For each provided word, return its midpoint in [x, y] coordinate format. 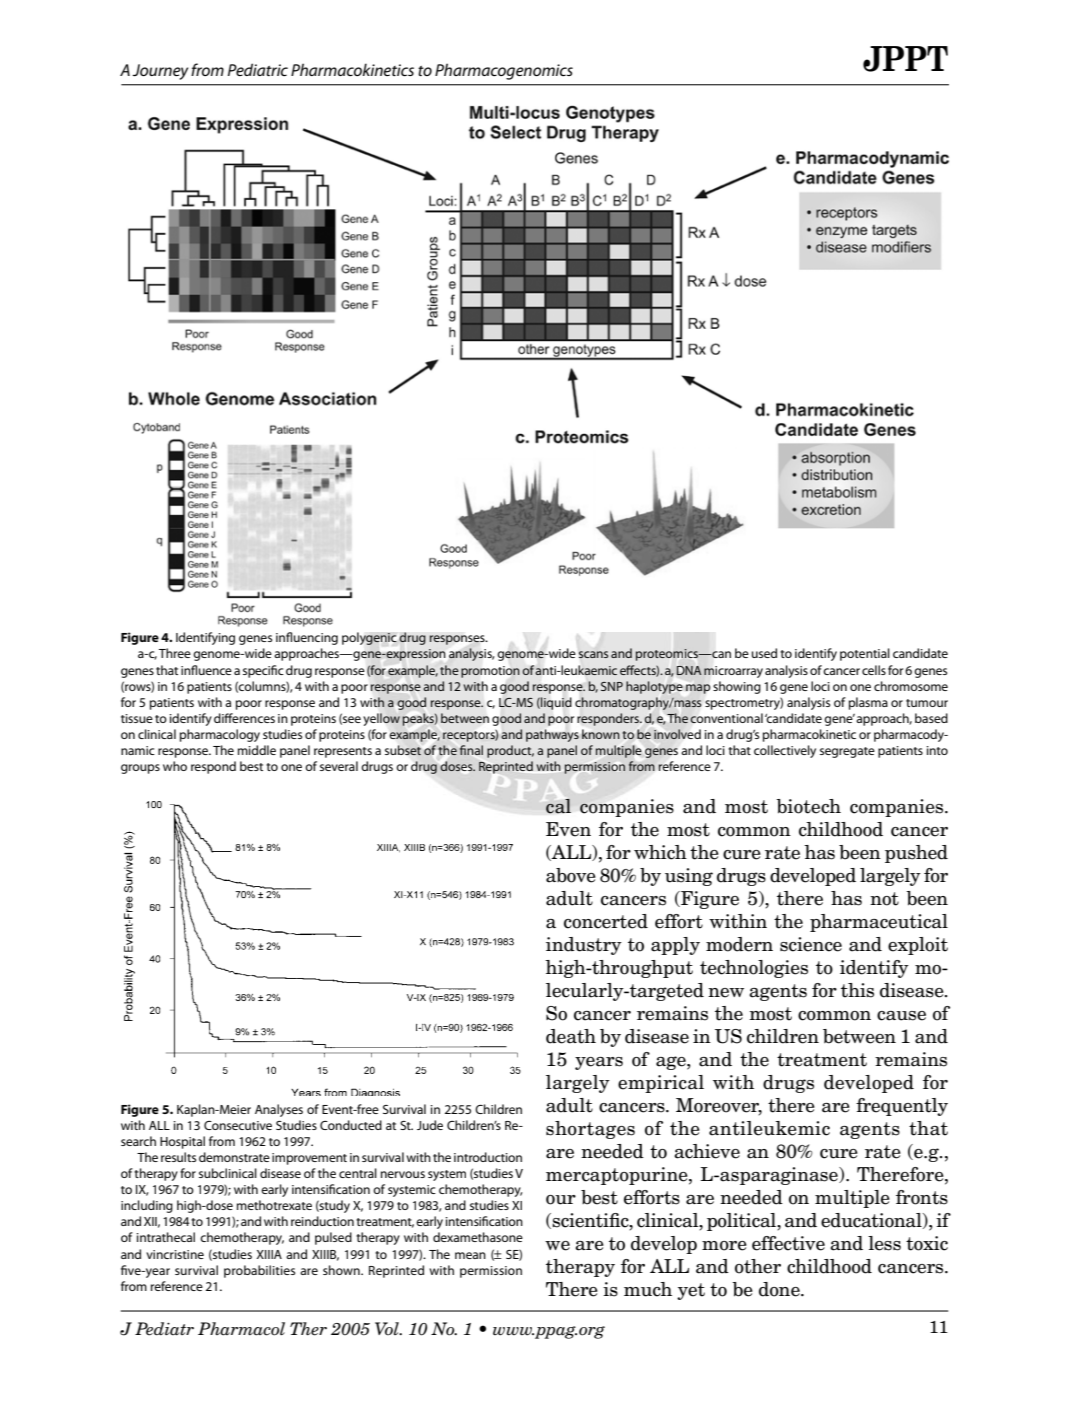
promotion [490, 672]
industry [584, 946]
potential [865, 654]
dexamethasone [478, 1237]
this [857, 990]
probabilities [259, 1271]
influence [206, 670]
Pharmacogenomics [504, 71]
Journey [160, 72]
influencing [307, 638]
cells [874, 670]
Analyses [279, 1110]
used [764, 653]
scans [593, 654]
